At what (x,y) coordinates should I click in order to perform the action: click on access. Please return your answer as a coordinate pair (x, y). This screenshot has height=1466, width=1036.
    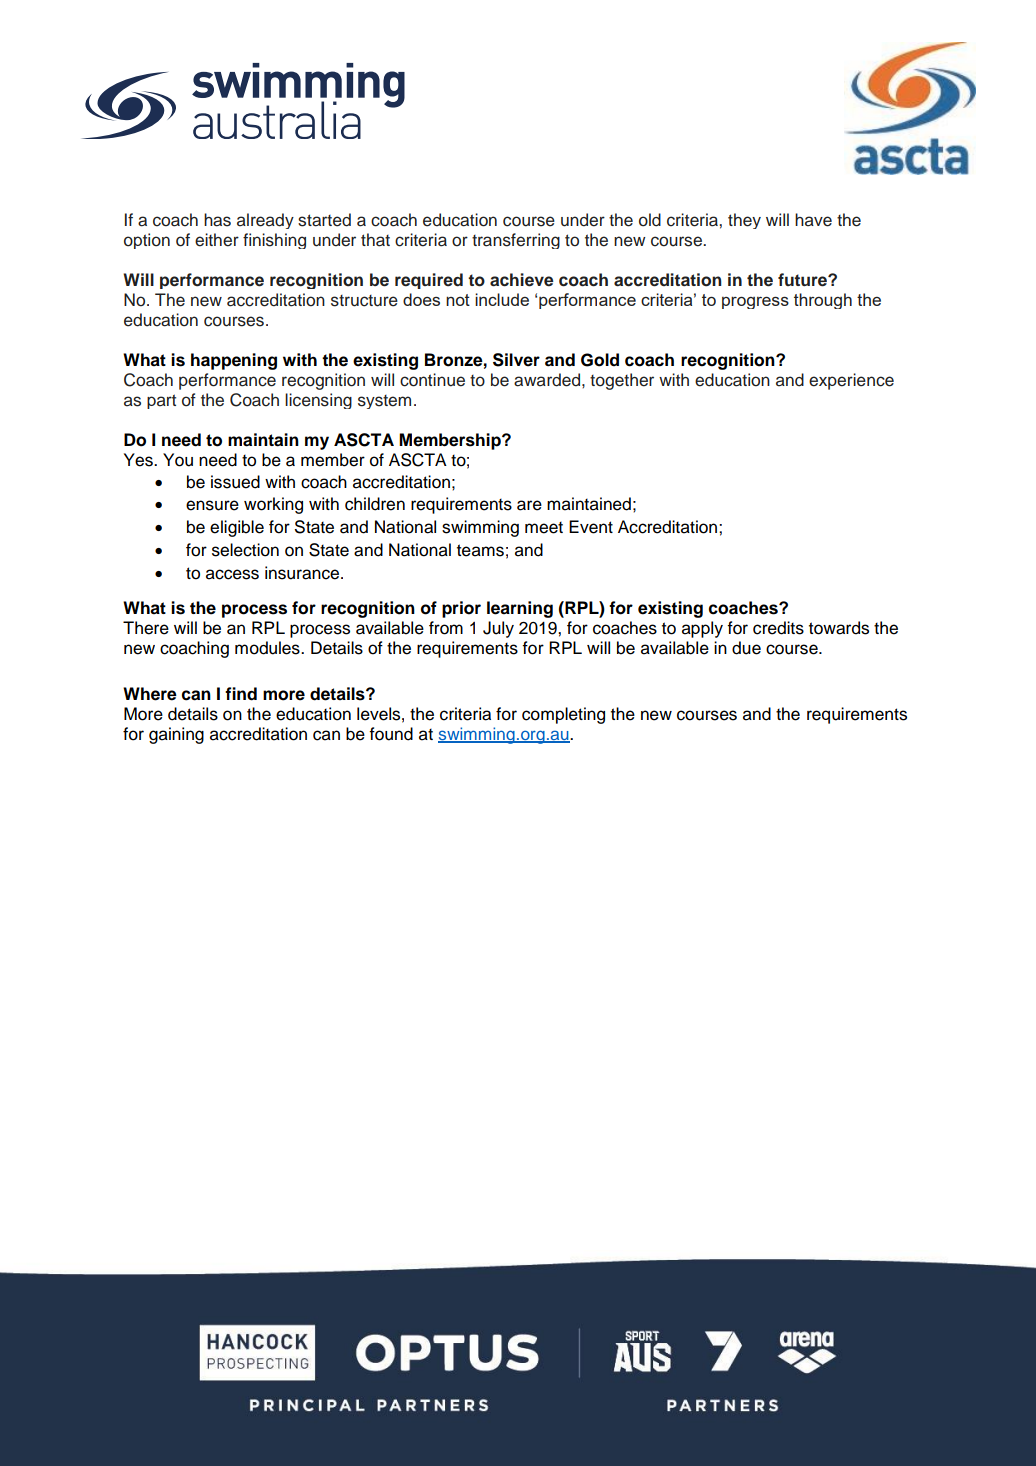
    Looking at the image, I should click on (232, 574).
